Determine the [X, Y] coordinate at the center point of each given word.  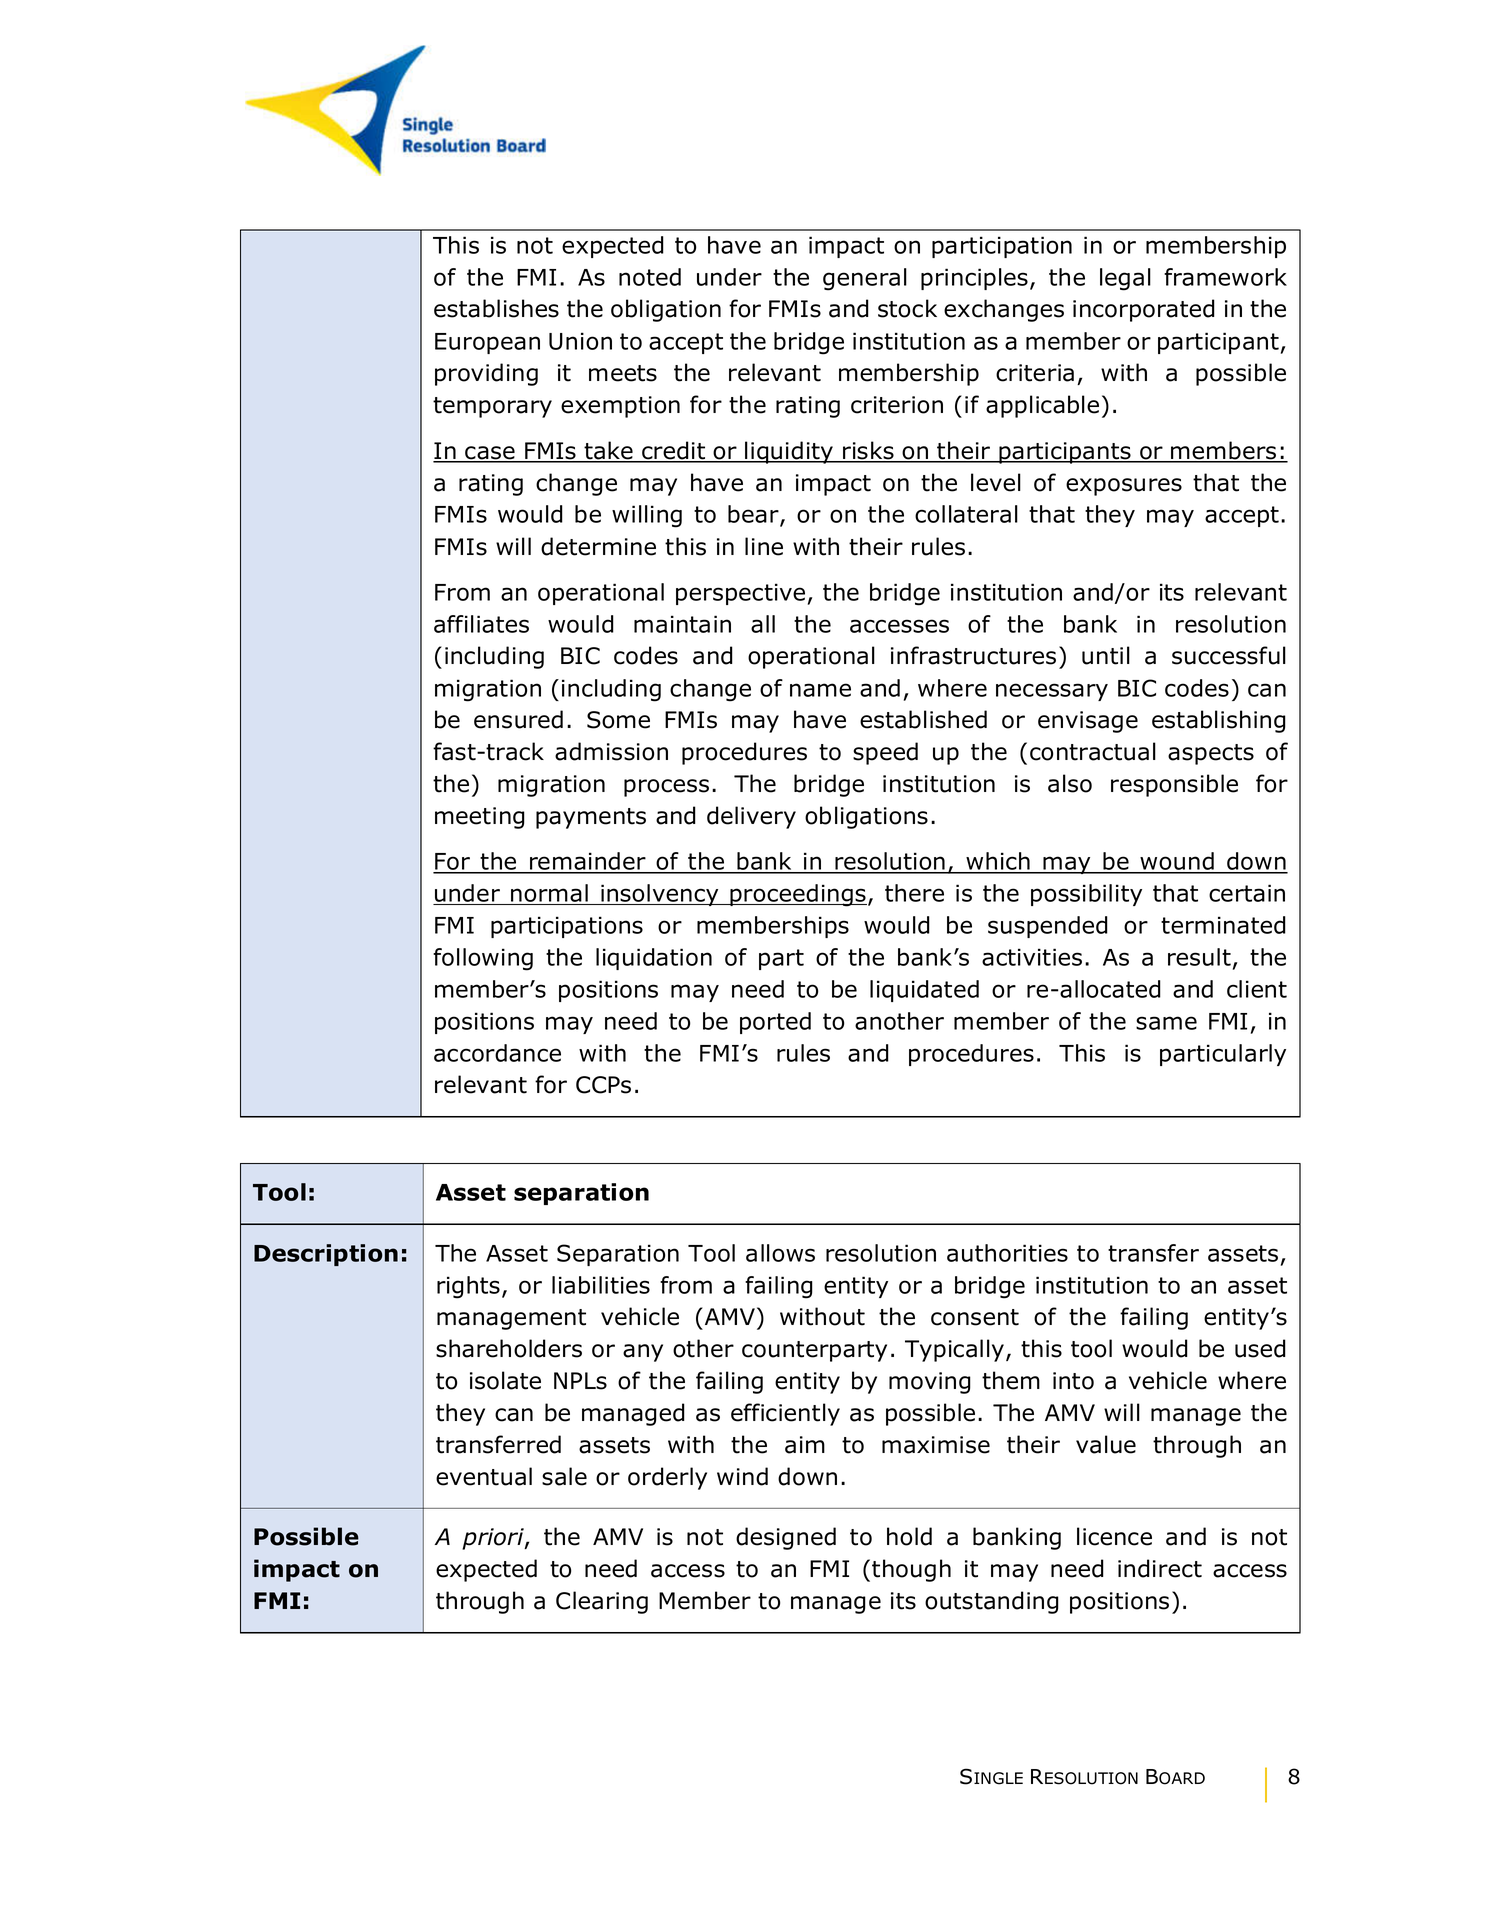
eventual [484, 1476]
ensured [518, 719]
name [820, 690]
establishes [496, 308]
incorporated [1144, 310]
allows [780, 1253]
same [1166, 1023]
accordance [497, 1053]
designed [786, 1538]
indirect [1160, 1568]
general [865, 279]
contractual [1093, 751]
